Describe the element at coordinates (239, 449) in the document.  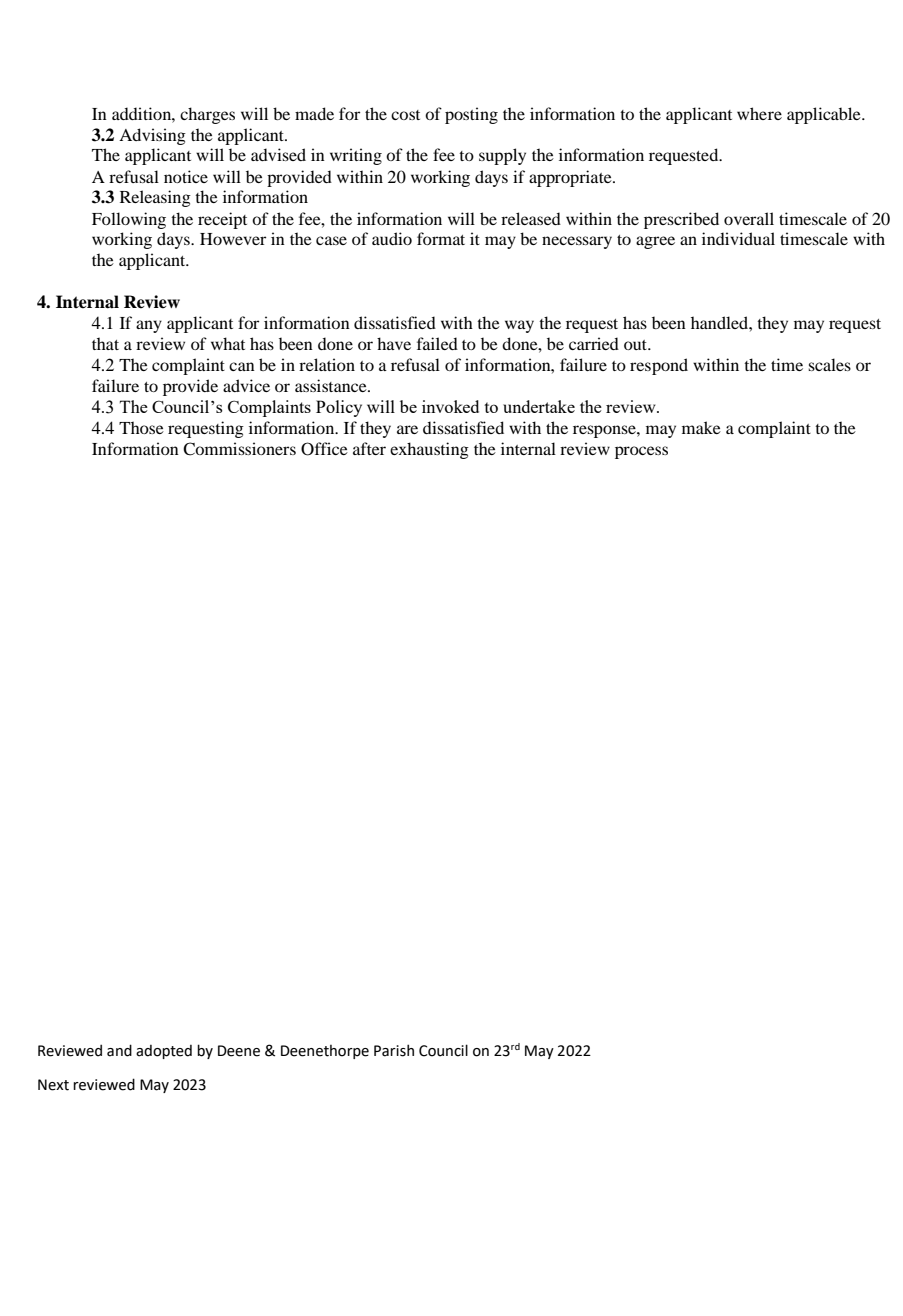
I see `Commissioners` at that location.
